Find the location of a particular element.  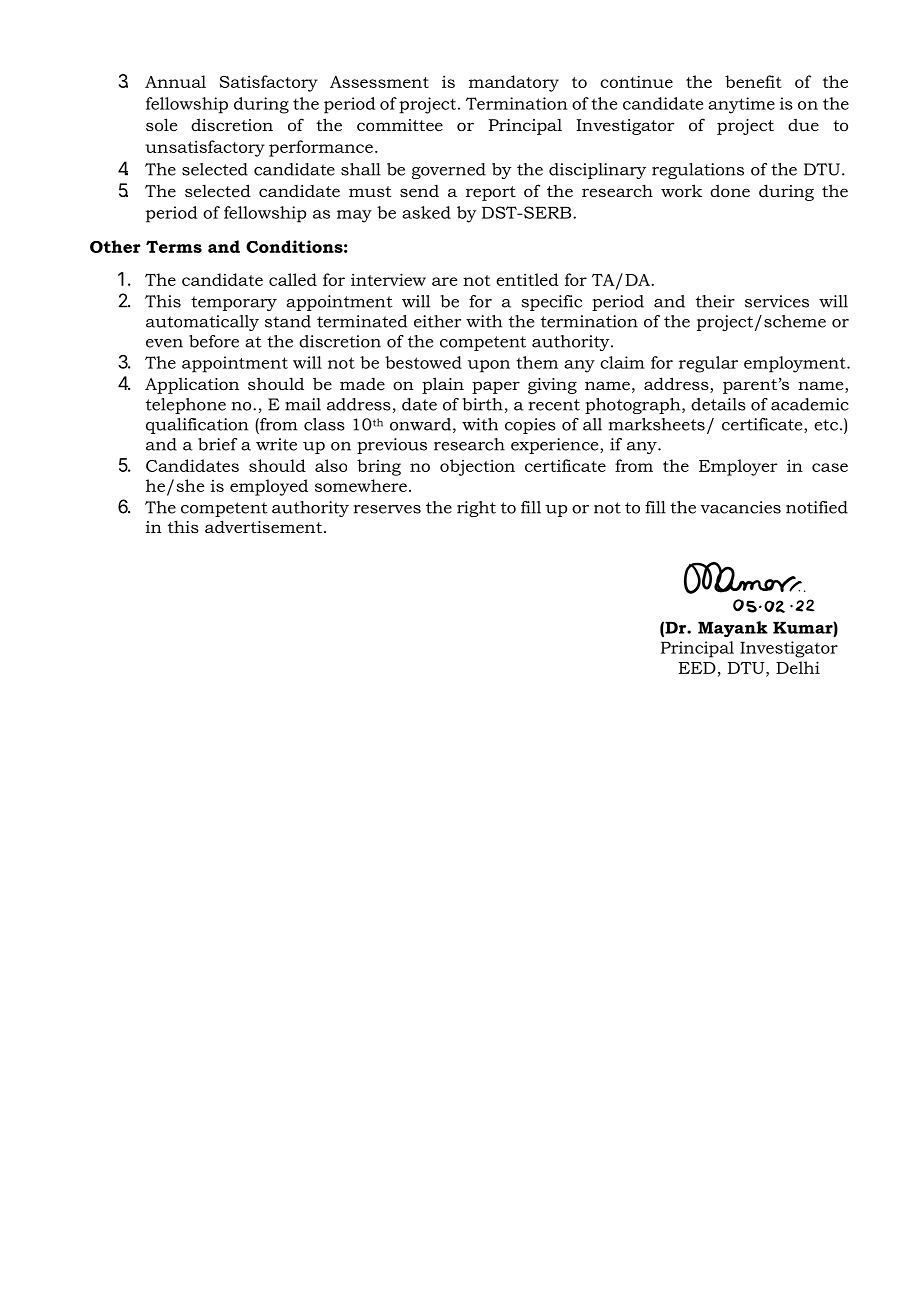

Terms is located at coordinates (174, 246).
